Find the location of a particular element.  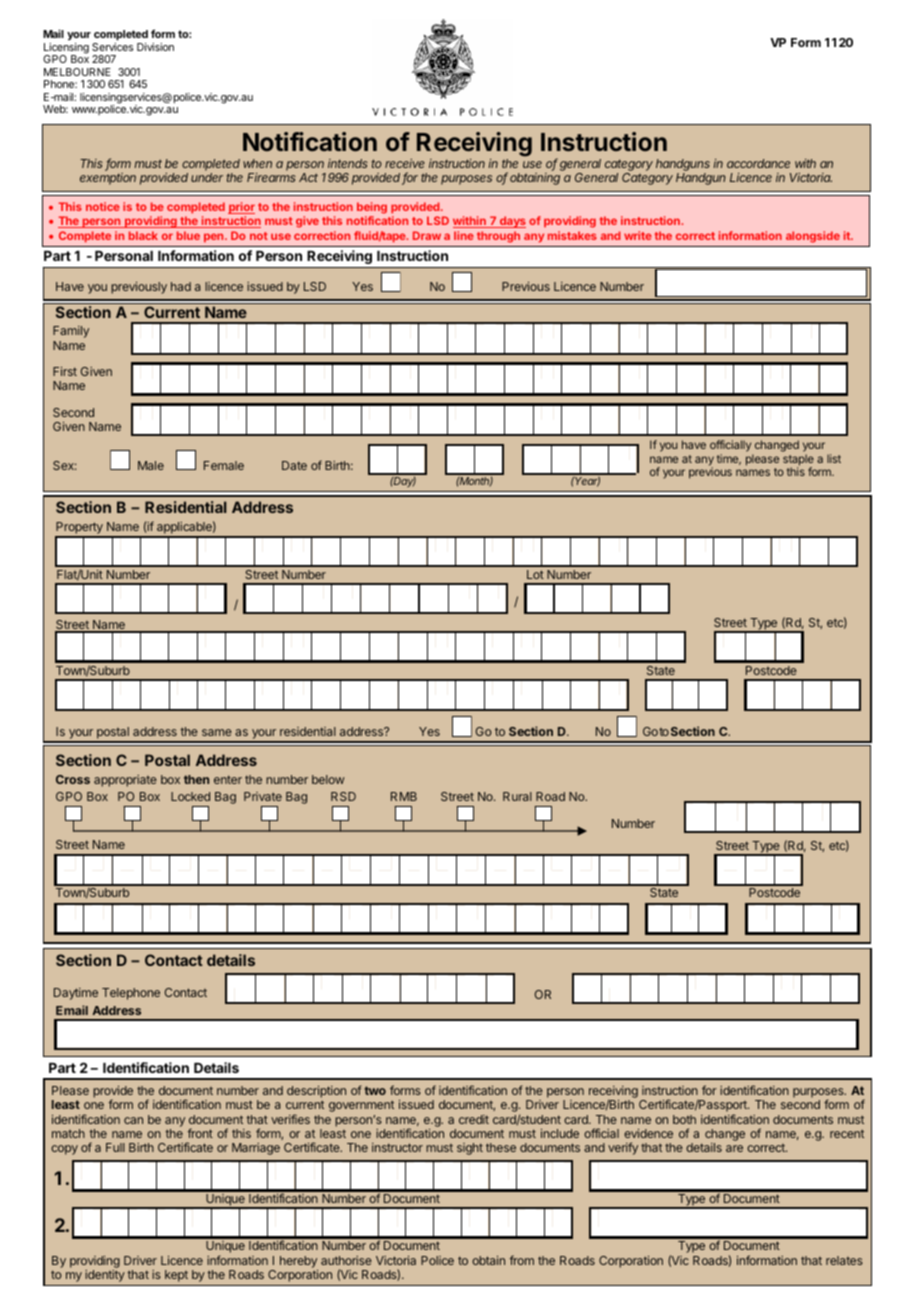

Rural is located at coordinates (517, 796).
